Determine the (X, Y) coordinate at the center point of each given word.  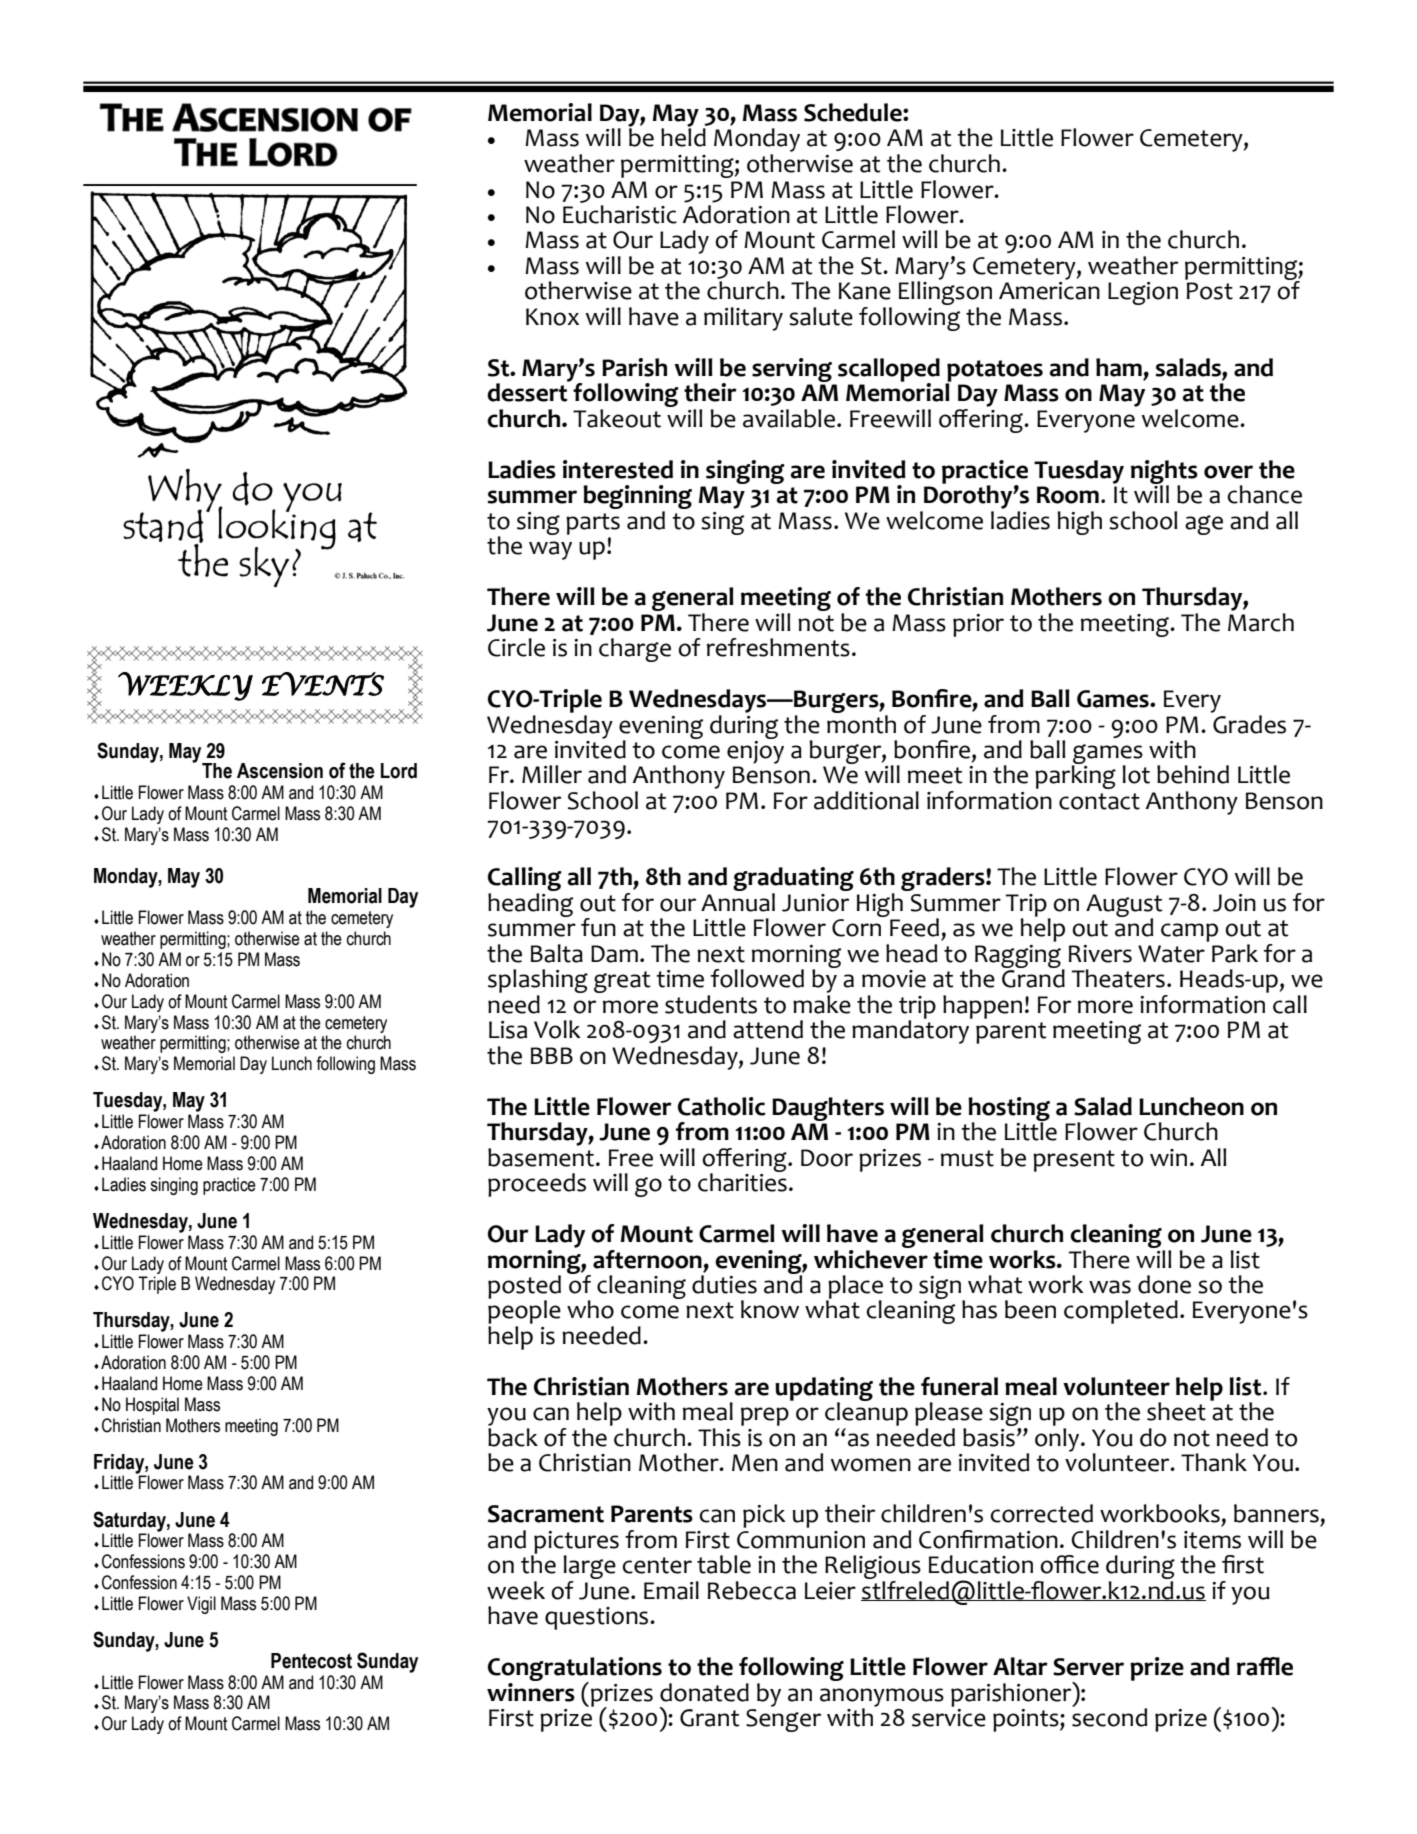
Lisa (508, 1030)
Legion (1143, 293)
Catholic (722, 1106)
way (550, 550)
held (683, 136)
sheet (1176, 1411)
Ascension (280, 771)
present (1074, 1161)
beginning (637, 498)
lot (1136, 774)
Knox (552, 317)
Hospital (152, 1406)
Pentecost (311, 1661)
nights (1164, 473)
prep (765, 1416)
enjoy (755, 751)
